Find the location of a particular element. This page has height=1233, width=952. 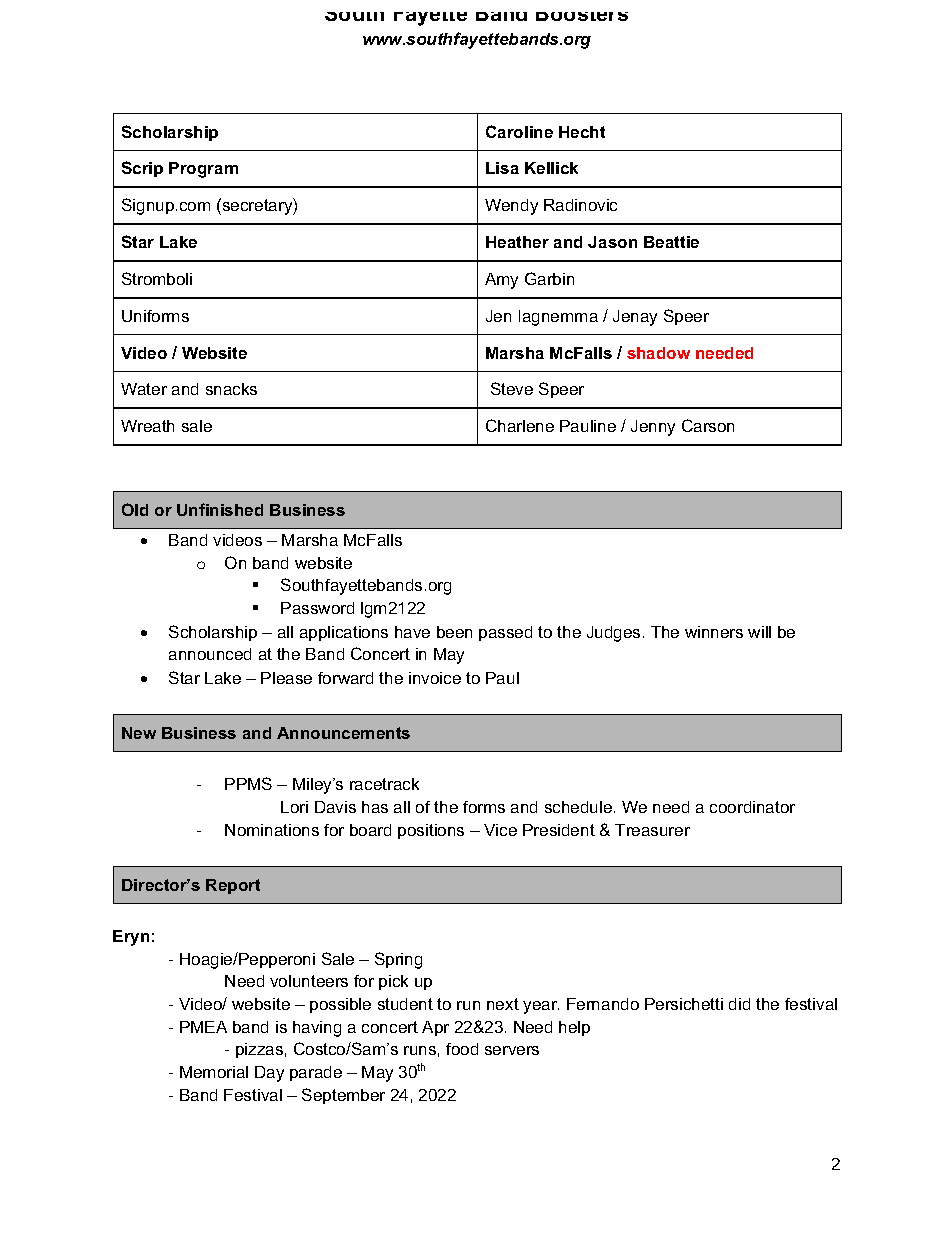

Memorial is located at coordinates (214, 1072).
